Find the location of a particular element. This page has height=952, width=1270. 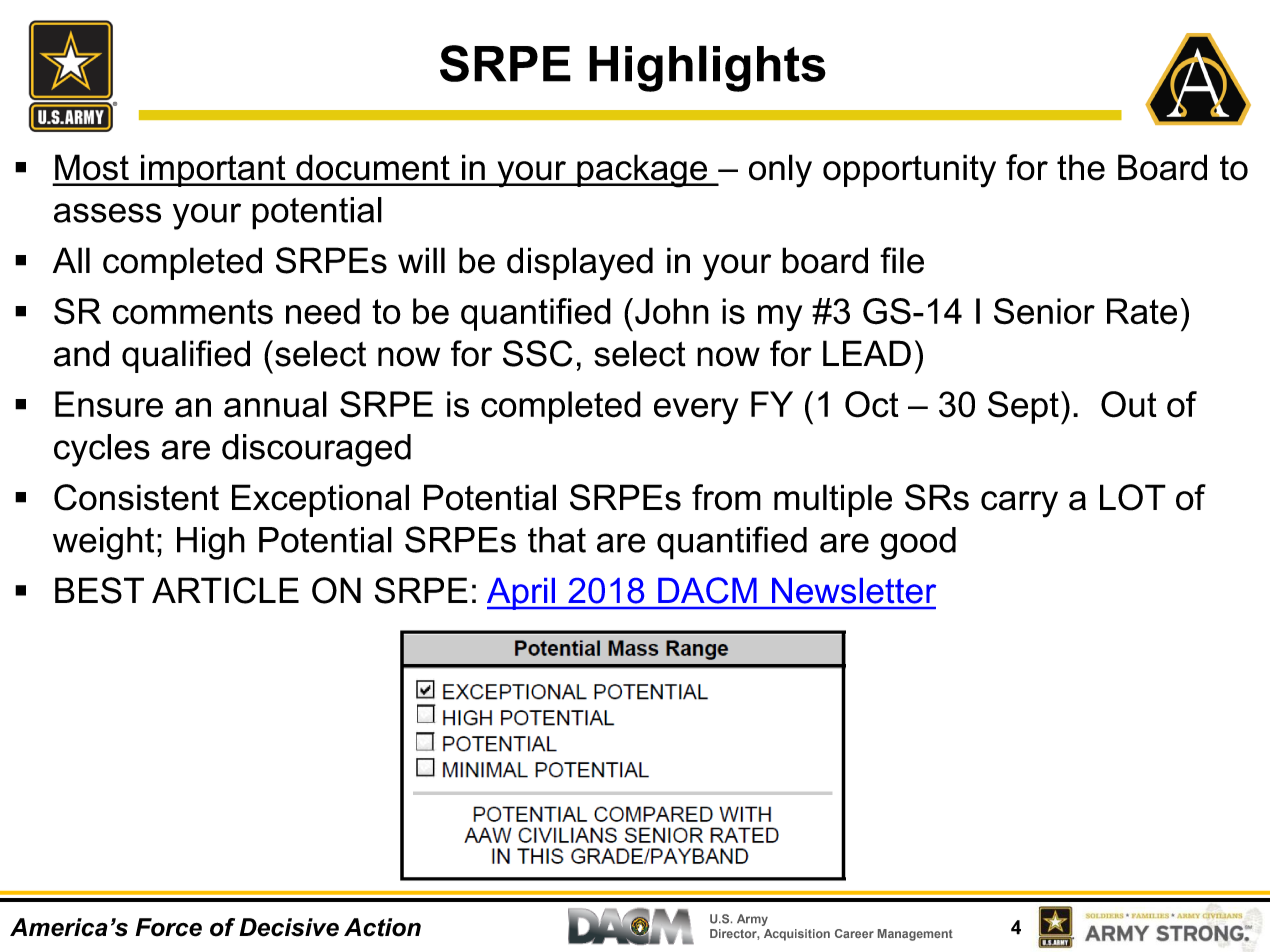

ARTICLE is located at coordinates (225, 590).
